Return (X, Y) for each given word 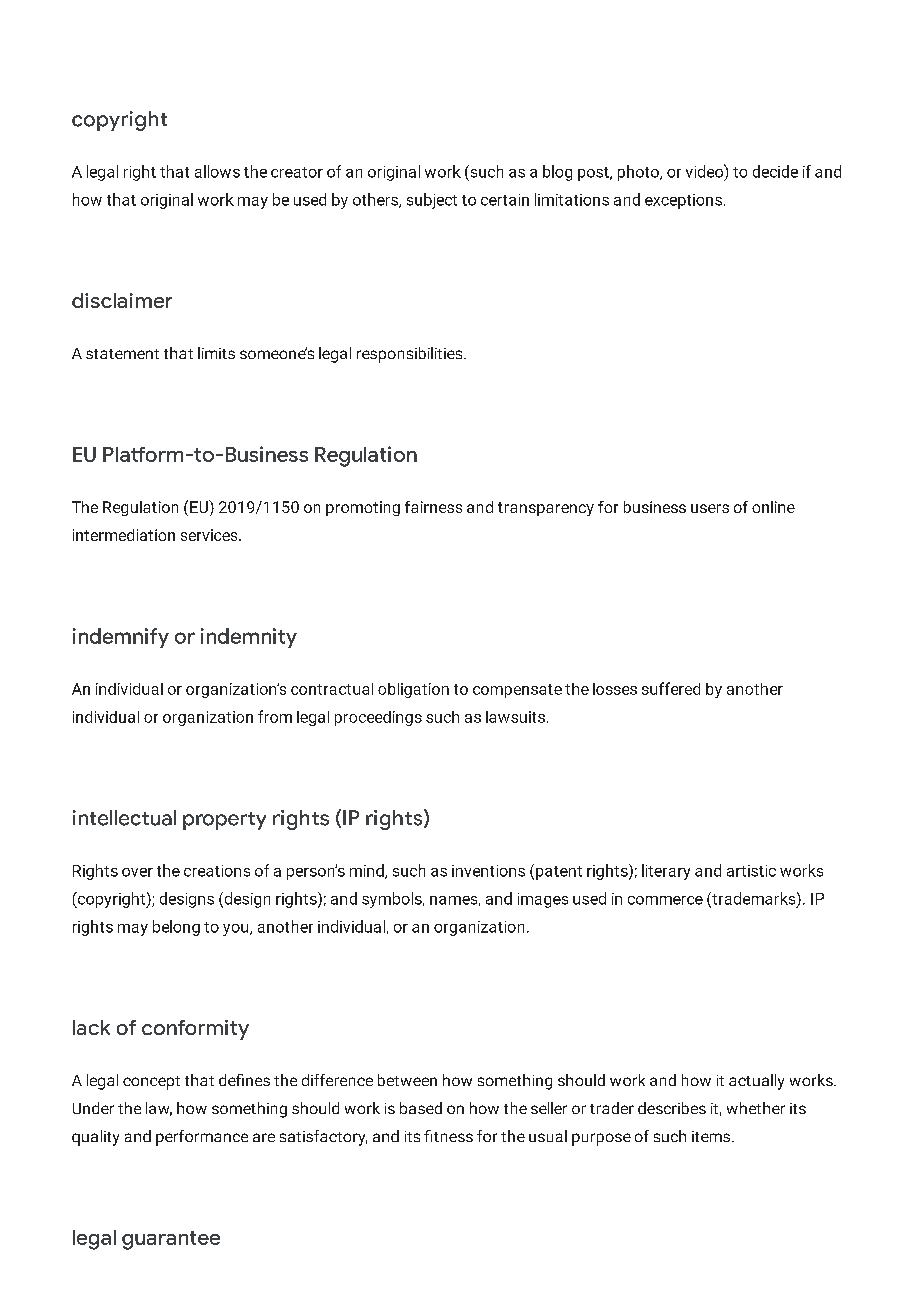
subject (432, 201)
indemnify (121, 638)
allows (217, 171)
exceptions (683, 201)
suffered (671, 688)
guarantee (171, 1240)
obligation (413, 690)
